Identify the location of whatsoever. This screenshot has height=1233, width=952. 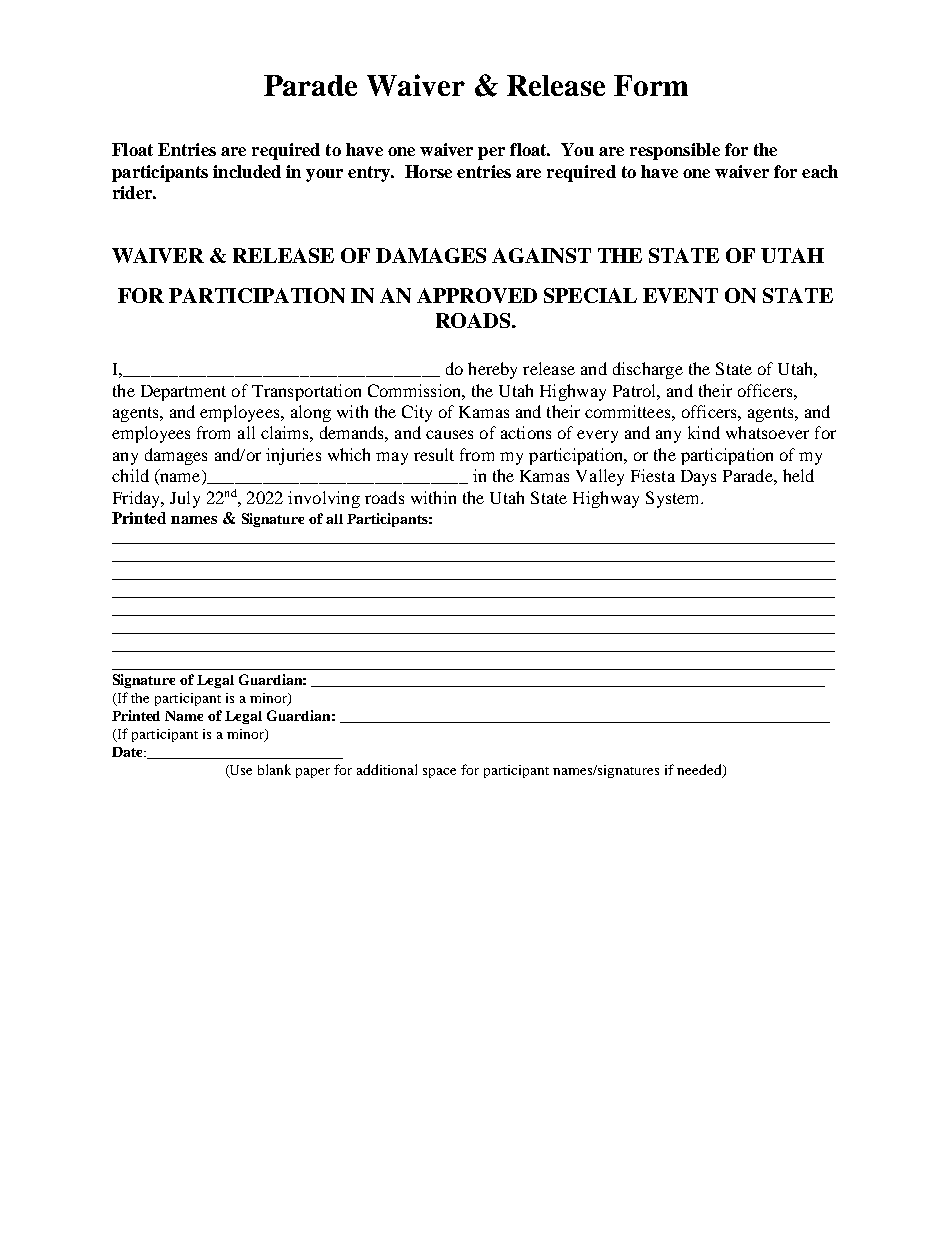
(767, 432).
